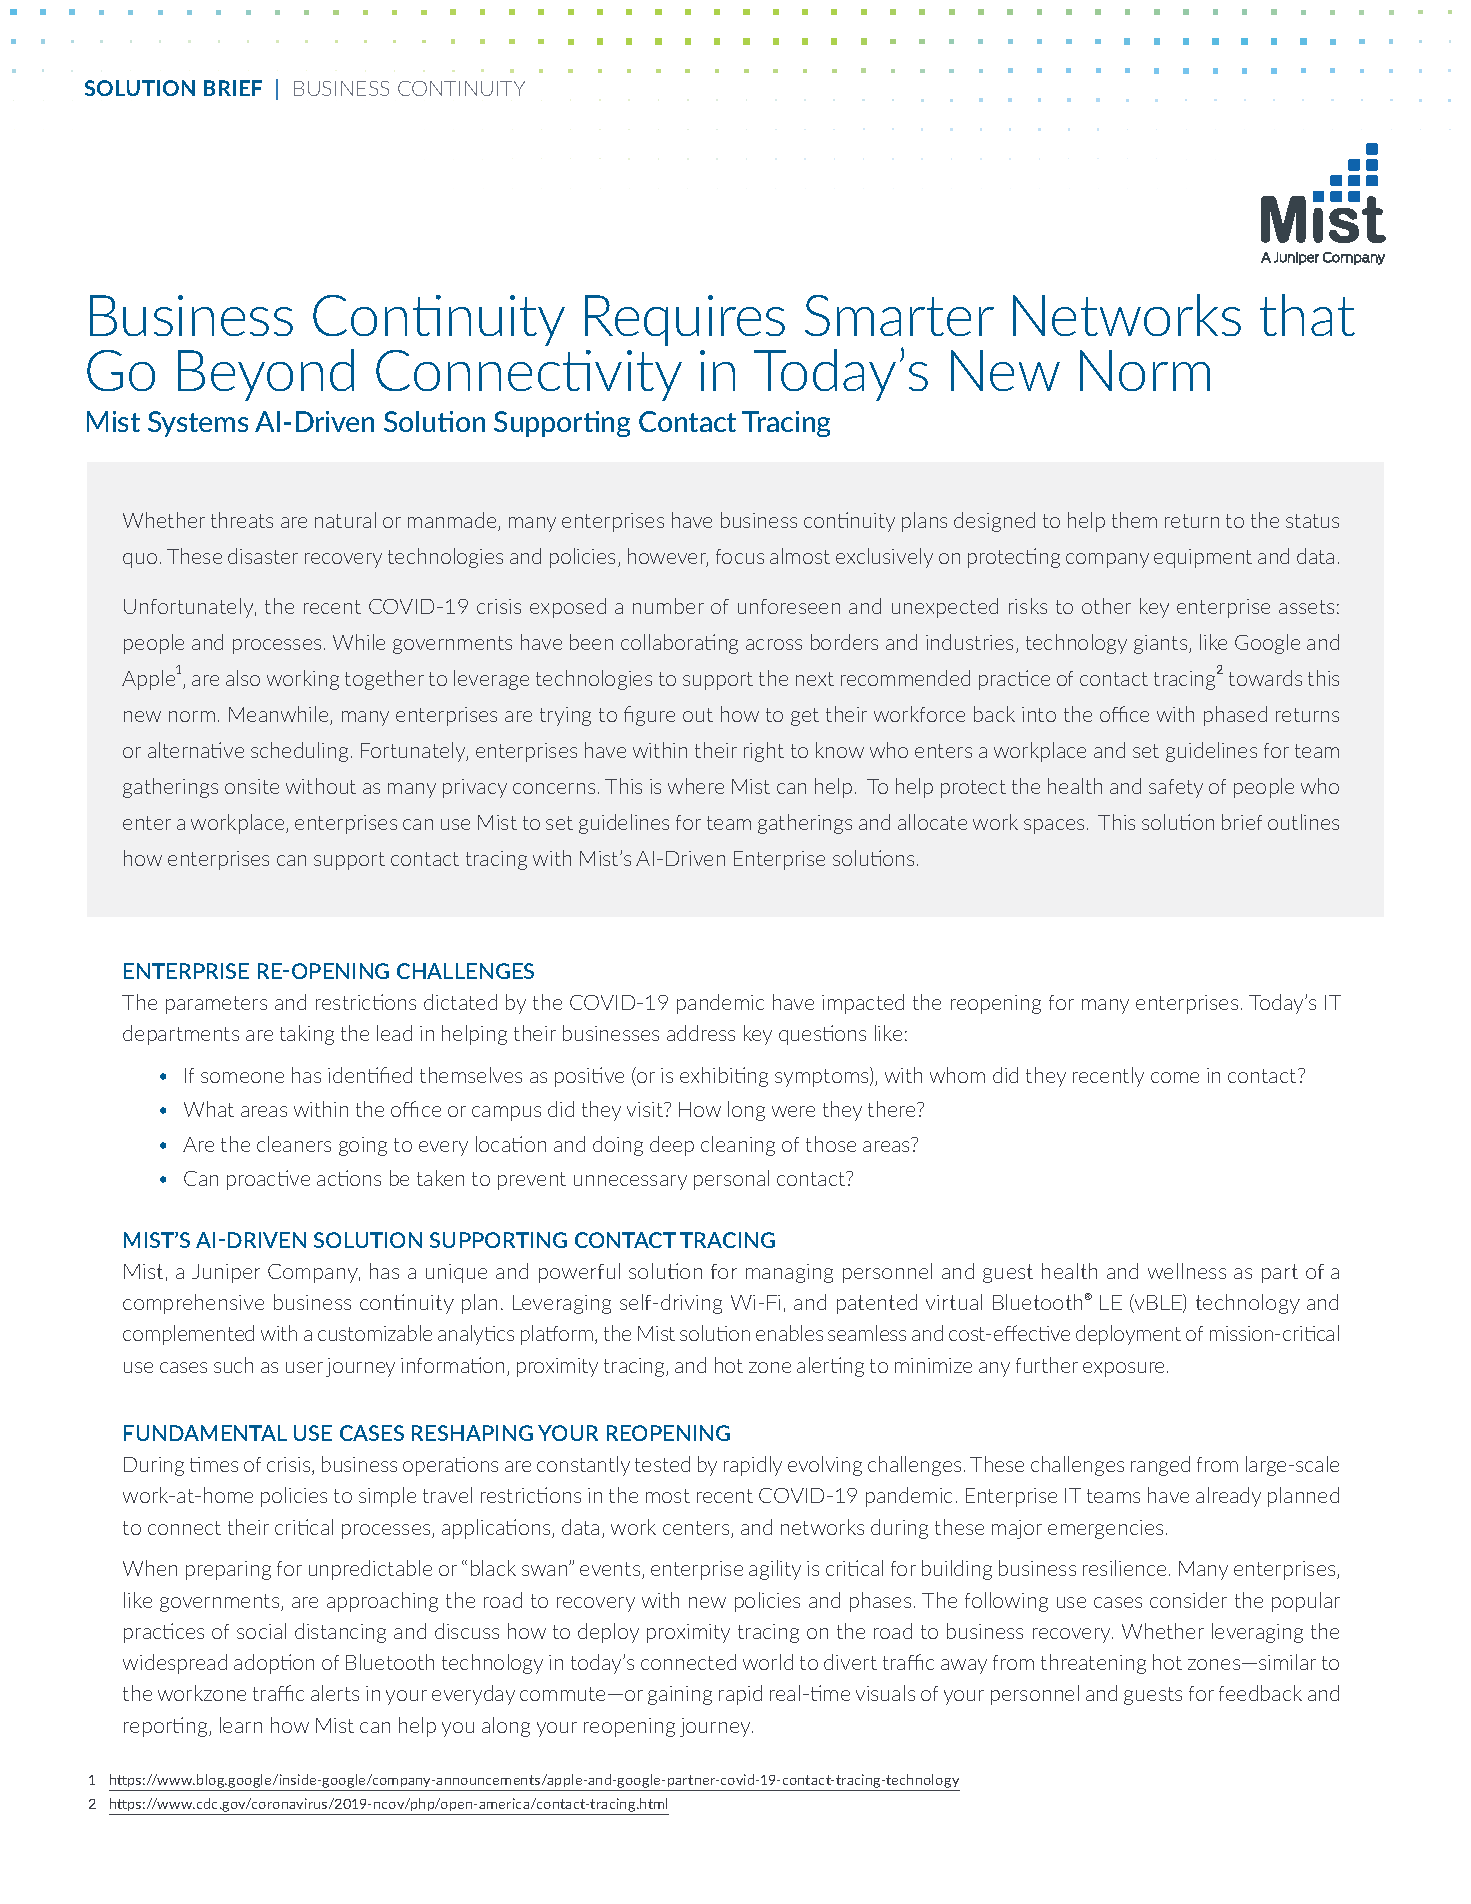 This screenshot has height=1904, width=1471. I want to click on address, so click(701, 1033).
